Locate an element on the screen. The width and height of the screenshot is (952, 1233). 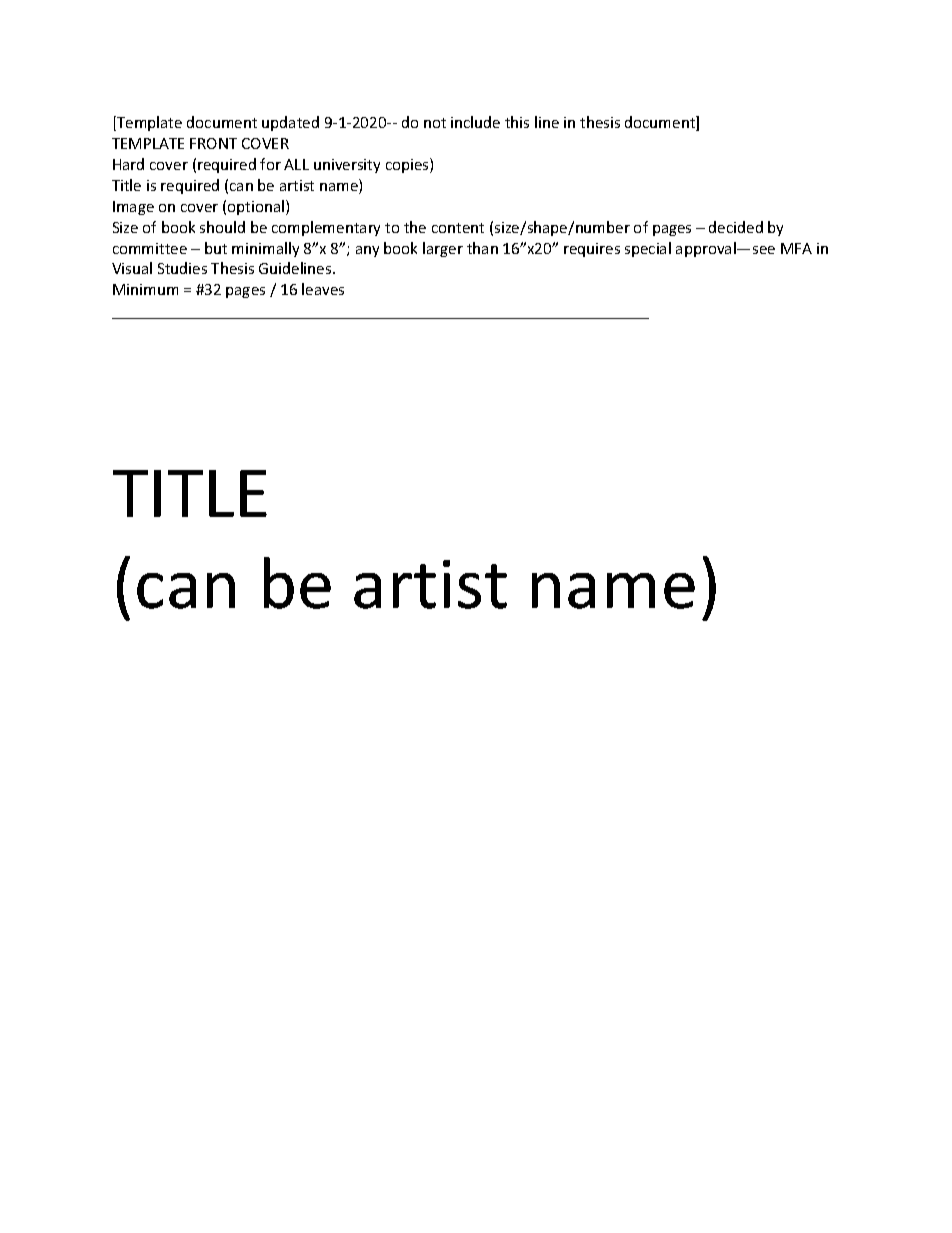
content is located at coordinates (458, 228).
